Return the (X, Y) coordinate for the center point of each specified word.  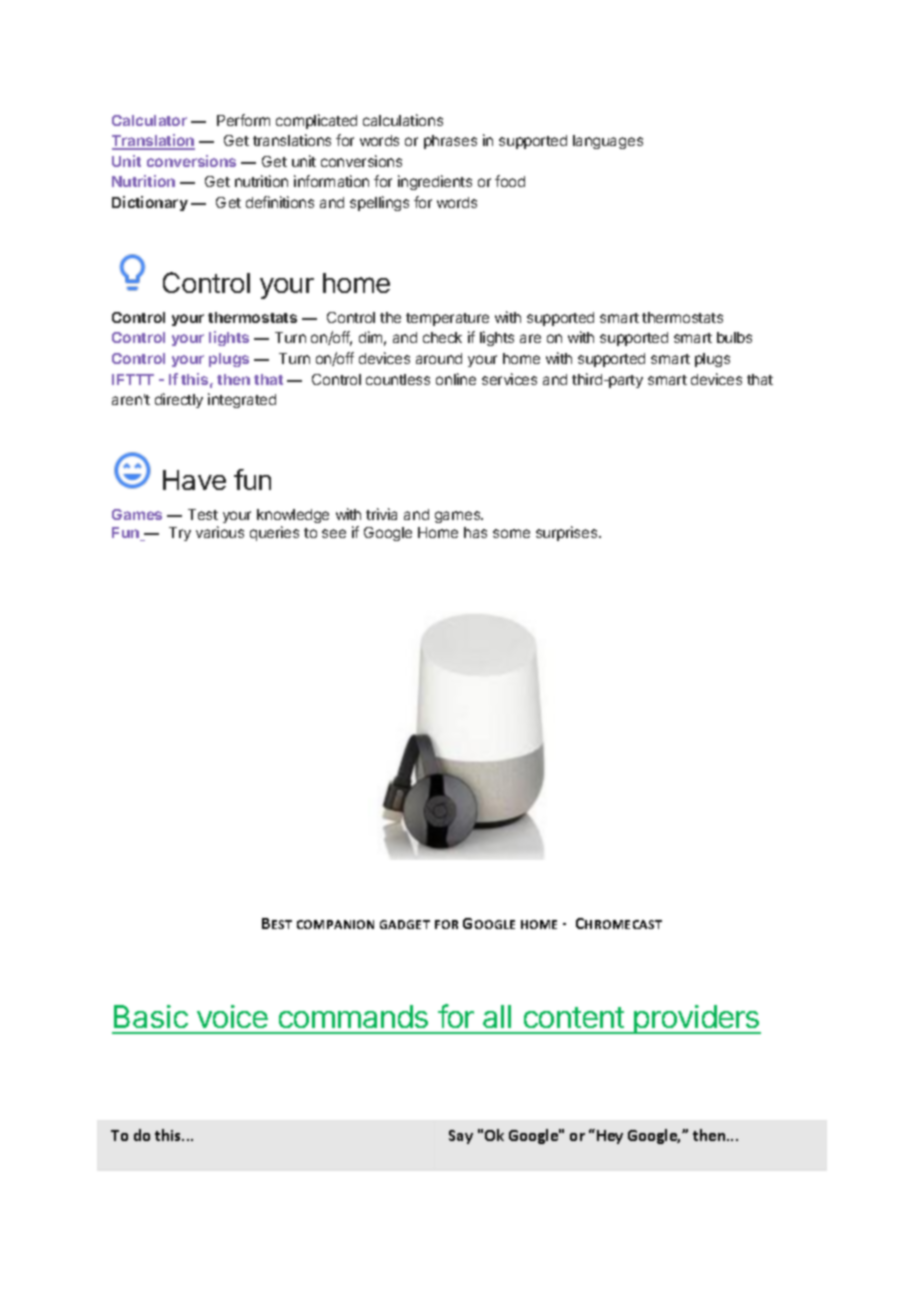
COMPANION (335, 924)
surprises (568, 533)
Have (194, 480)
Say (461, 1137)
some (511, 533)
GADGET (405, 924)
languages (608, 142)
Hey (610, 1137)
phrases (450, 142)
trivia (381, 514)
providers (696, 1019)
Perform (243, 120)
